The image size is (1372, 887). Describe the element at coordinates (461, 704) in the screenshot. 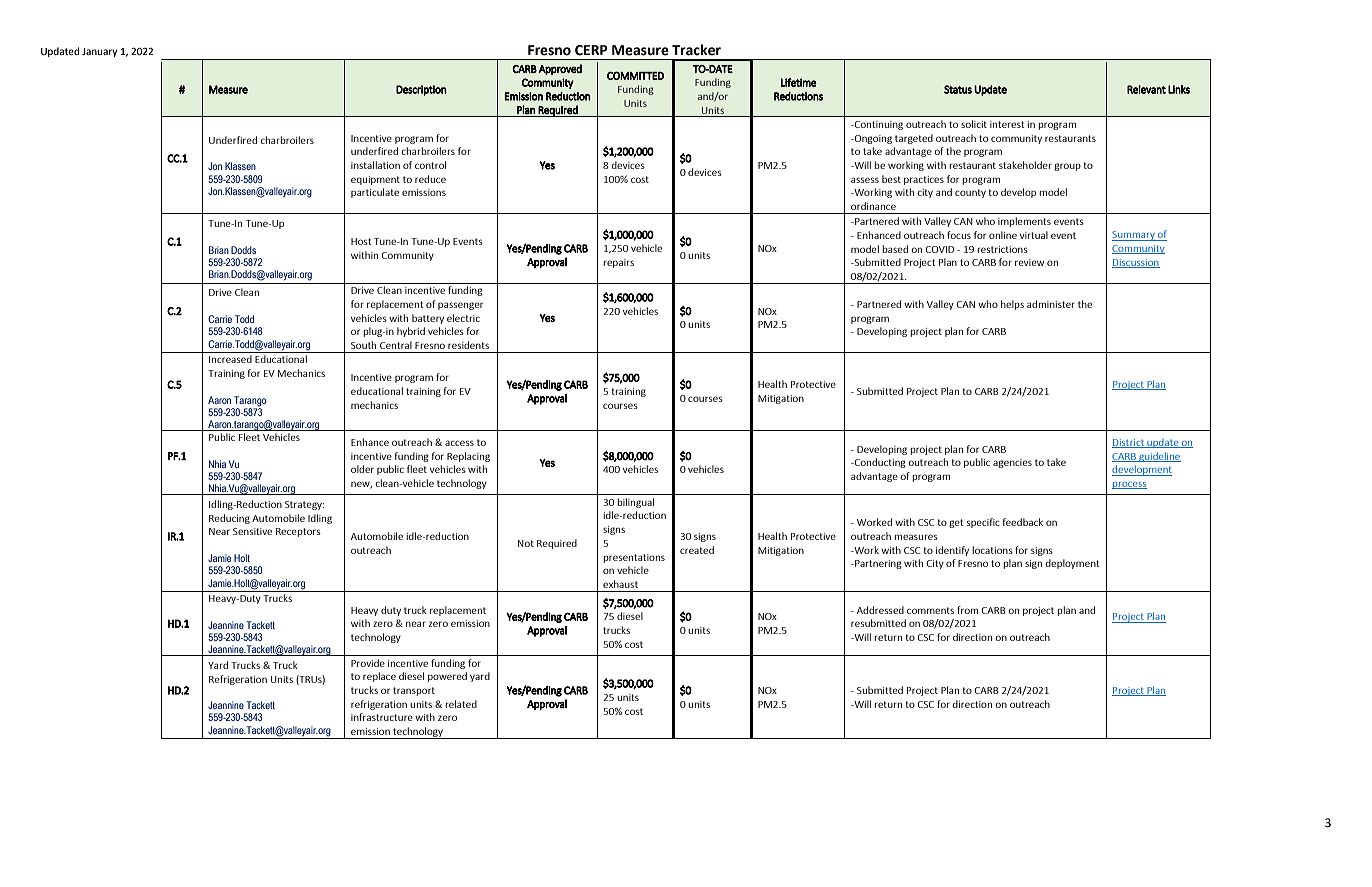

I see `related` at that location.
